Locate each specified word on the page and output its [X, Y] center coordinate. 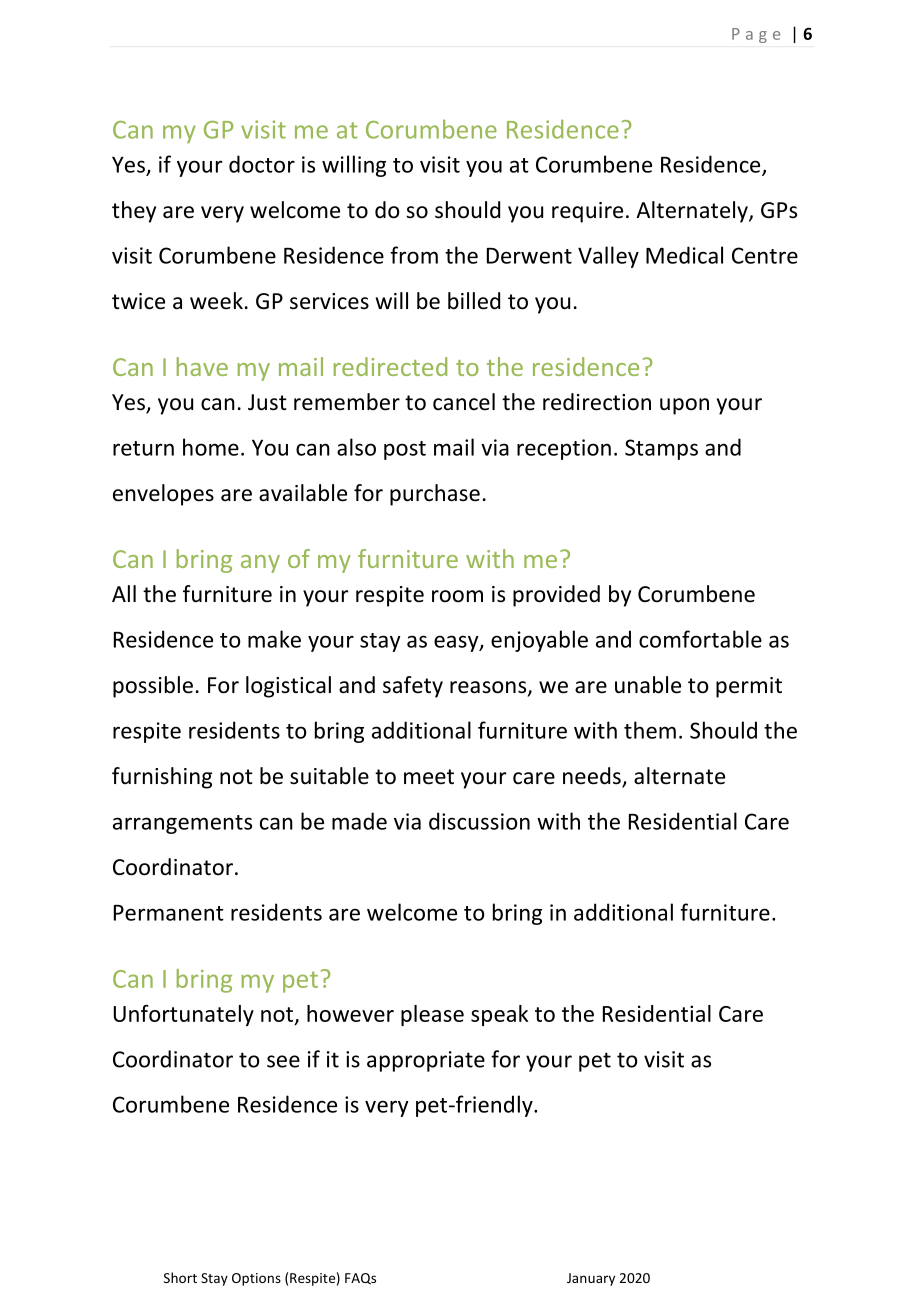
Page [756, 35]
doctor [262, 164]
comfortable [700, 639]
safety [413, 687]
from [414, 255]
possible [153, 687]
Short [180, 1277]
